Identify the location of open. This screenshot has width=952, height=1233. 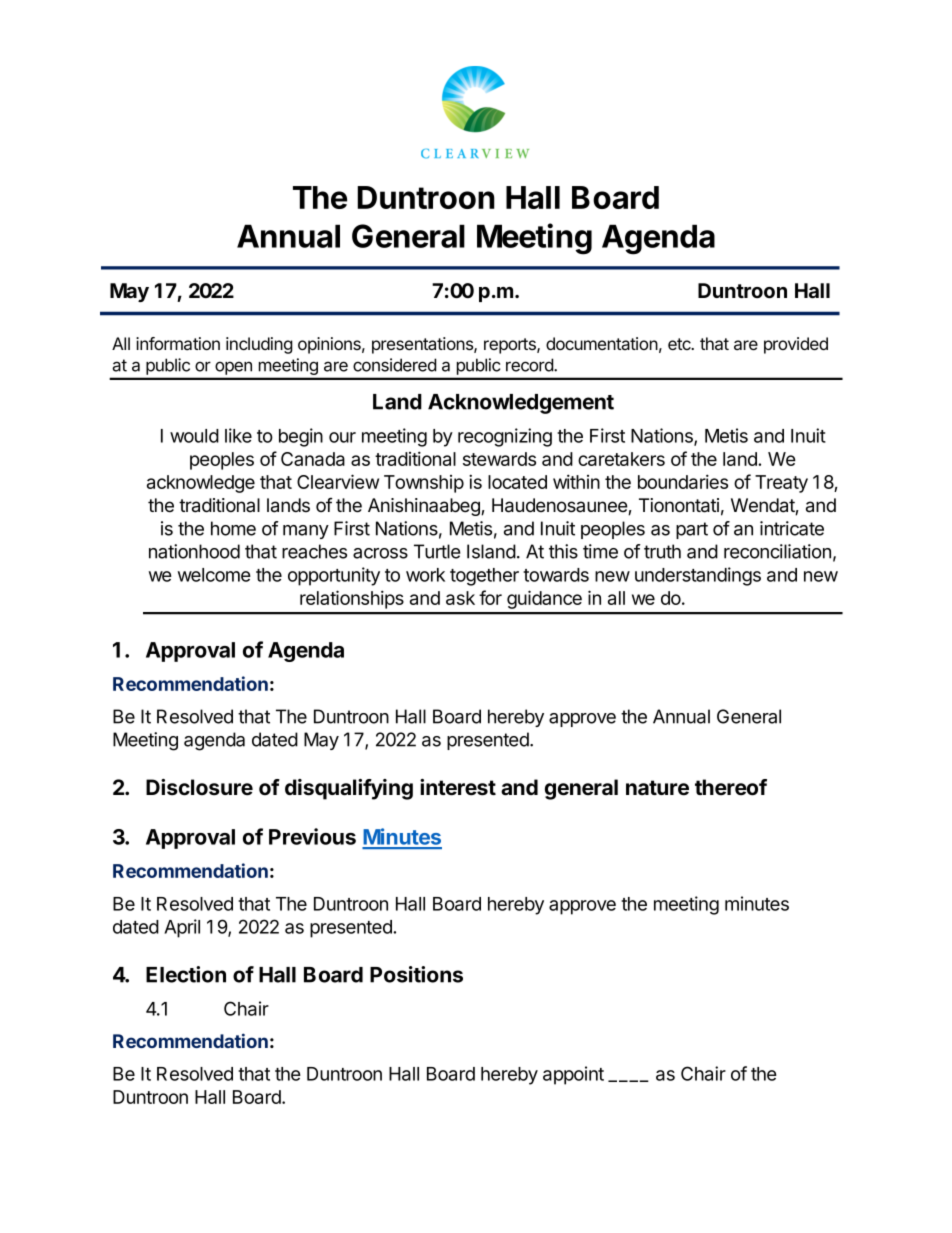
(233, 368).
